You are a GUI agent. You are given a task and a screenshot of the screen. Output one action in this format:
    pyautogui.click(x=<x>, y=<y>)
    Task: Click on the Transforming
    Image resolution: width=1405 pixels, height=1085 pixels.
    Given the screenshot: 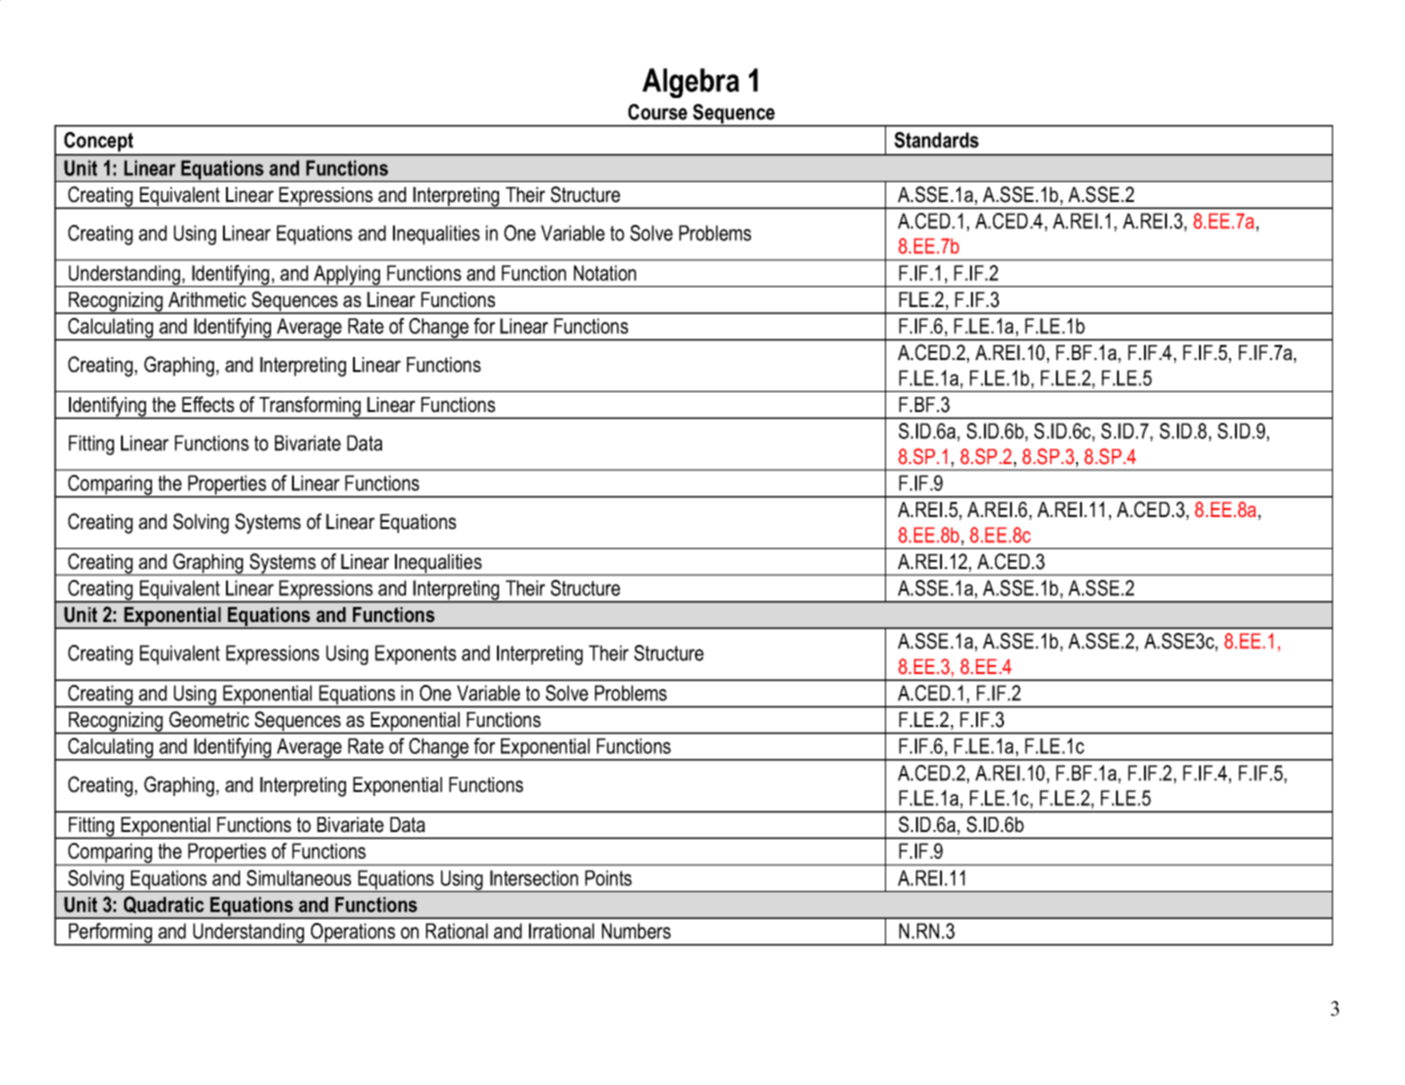 What is the action you would take?
    pyautogui.click(x=310, y=407)
